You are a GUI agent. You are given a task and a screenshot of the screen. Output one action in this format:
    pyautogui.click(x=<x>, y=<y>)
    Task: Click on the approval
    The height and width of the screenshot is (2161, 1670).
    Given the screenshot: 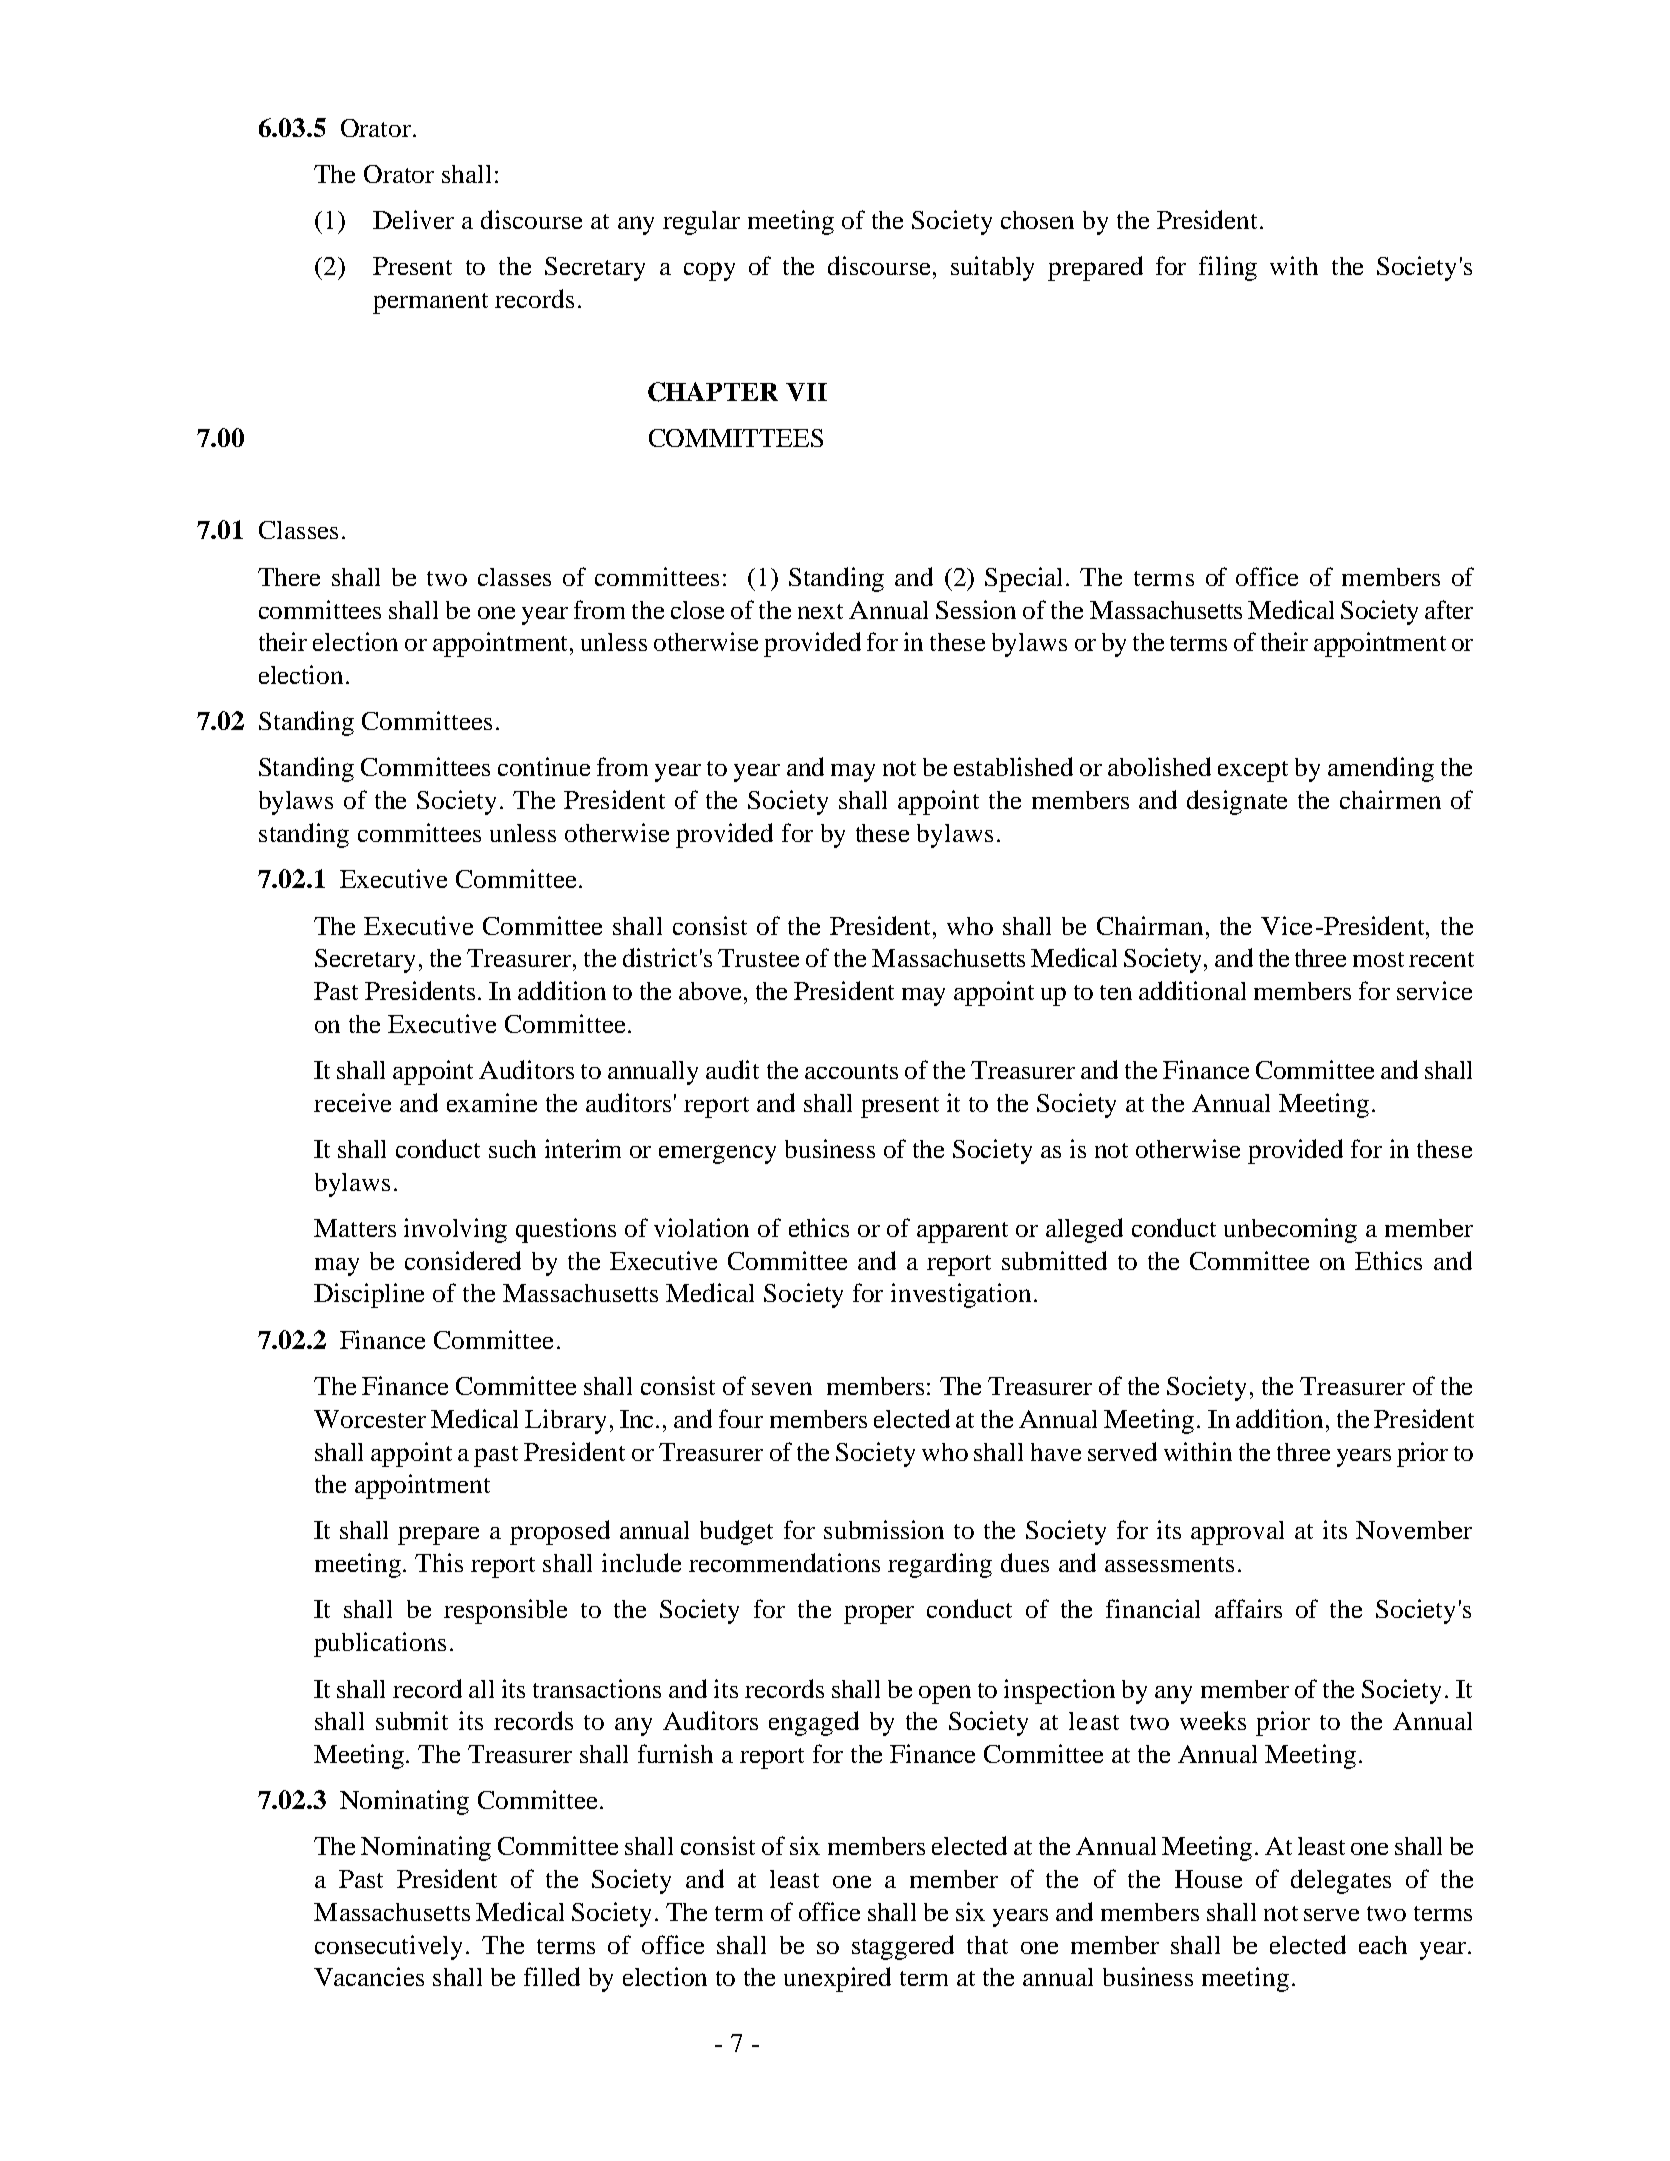 What is the action you would take?
    pyautogui.click(x=1237, y=1533)
